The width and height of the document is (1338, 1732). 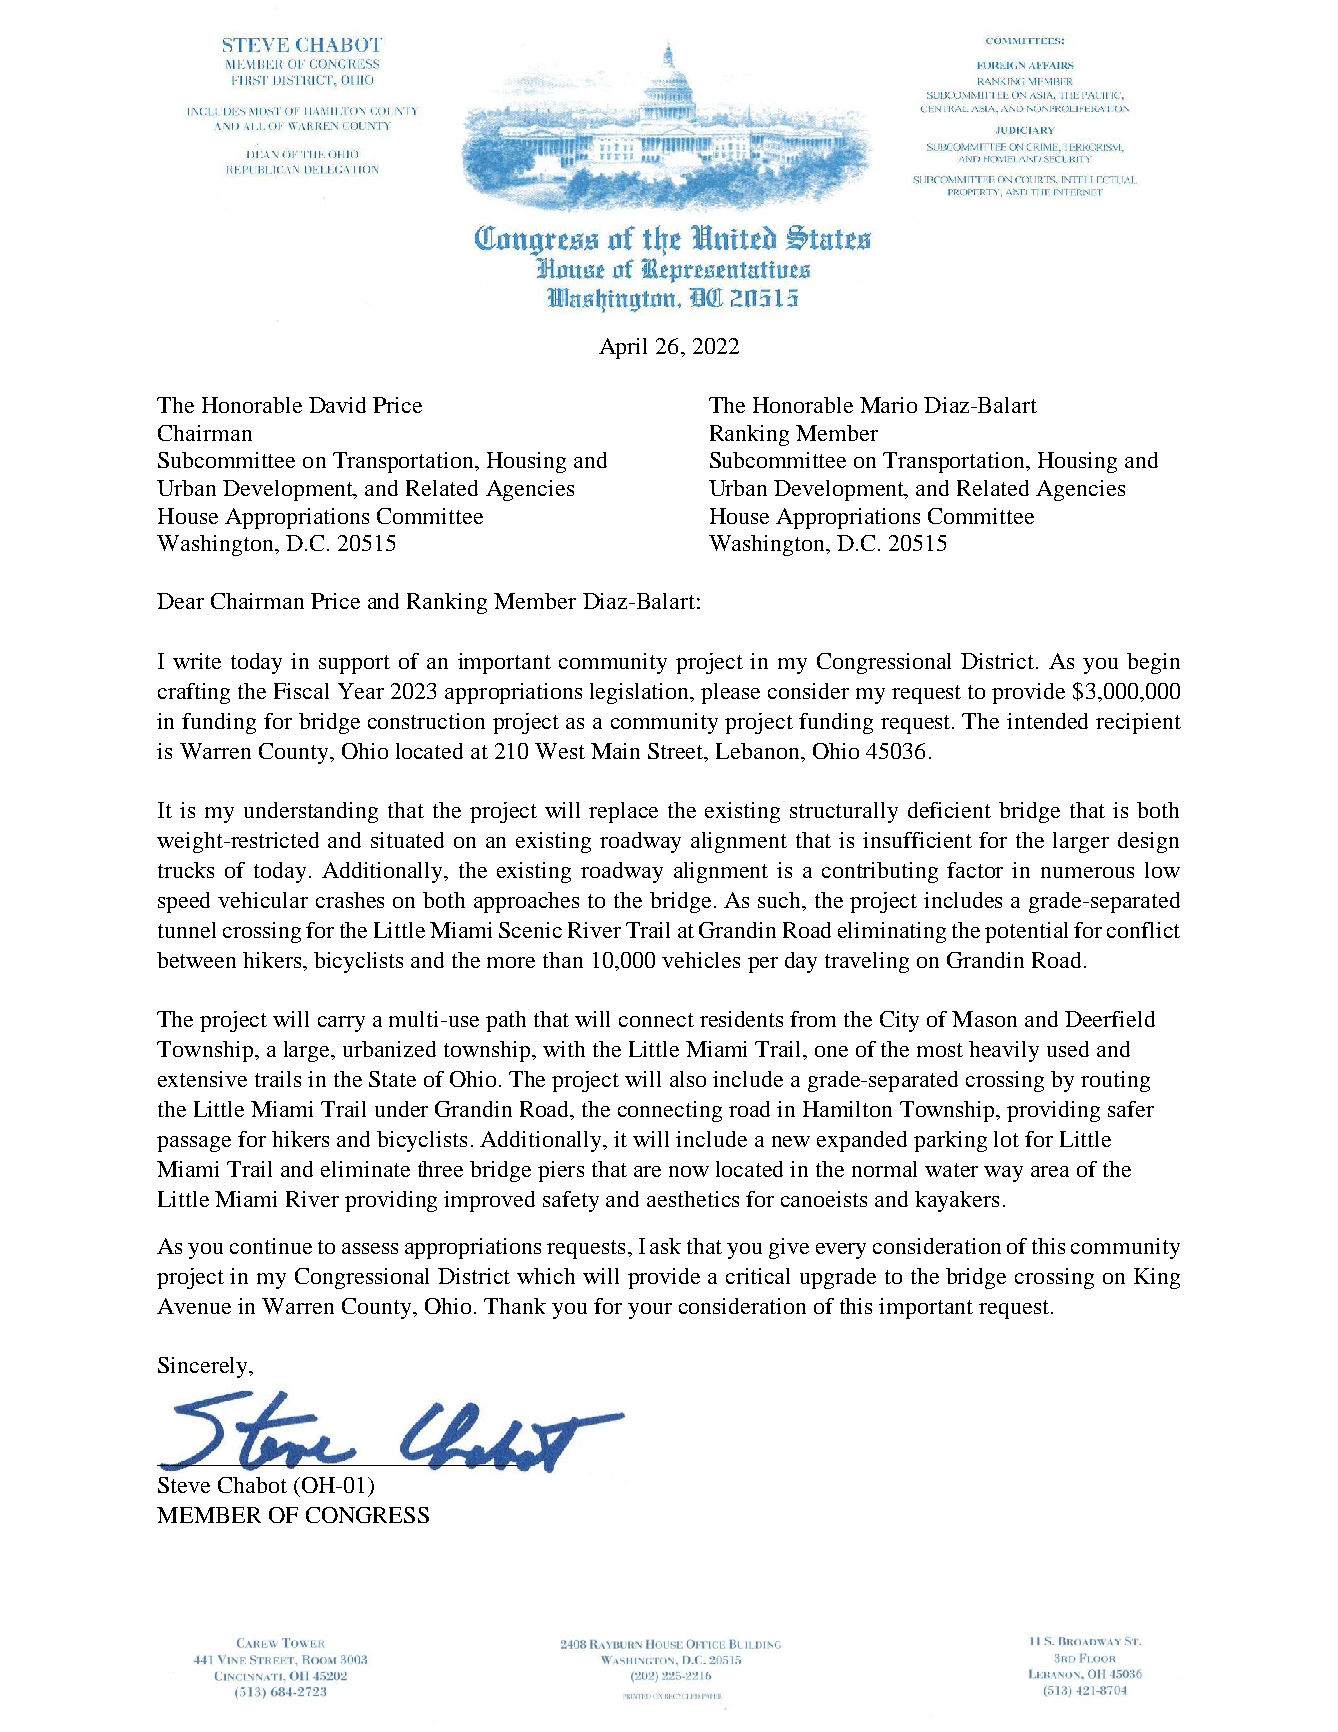 I want to click on vehicles, so click(x=701, y=960).
